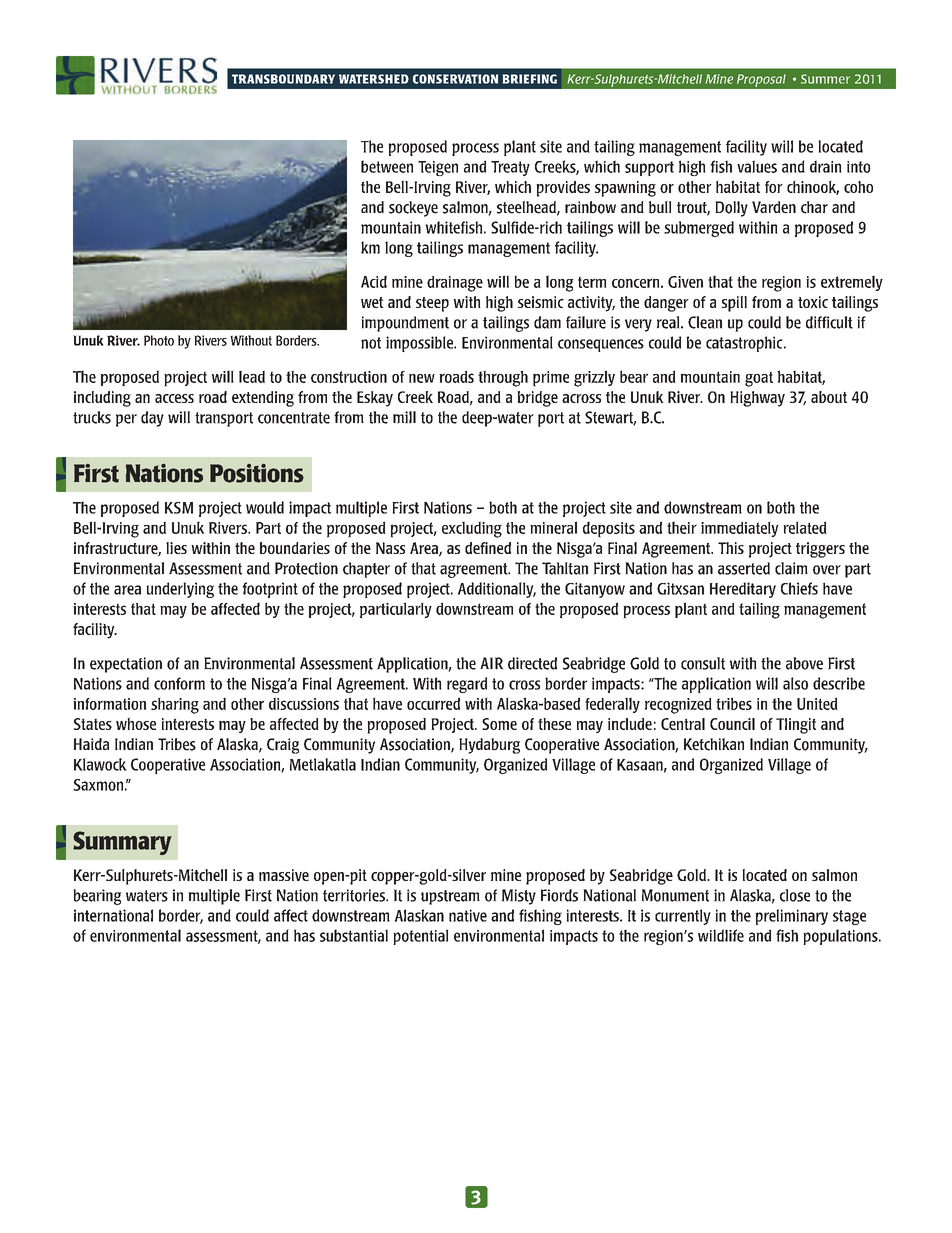 The width and height of the screenshot is (952, 1233). What do you see at coordinates (491, 663) in the screenshot?
I see `AIR` at bounding box center [491, 663].
